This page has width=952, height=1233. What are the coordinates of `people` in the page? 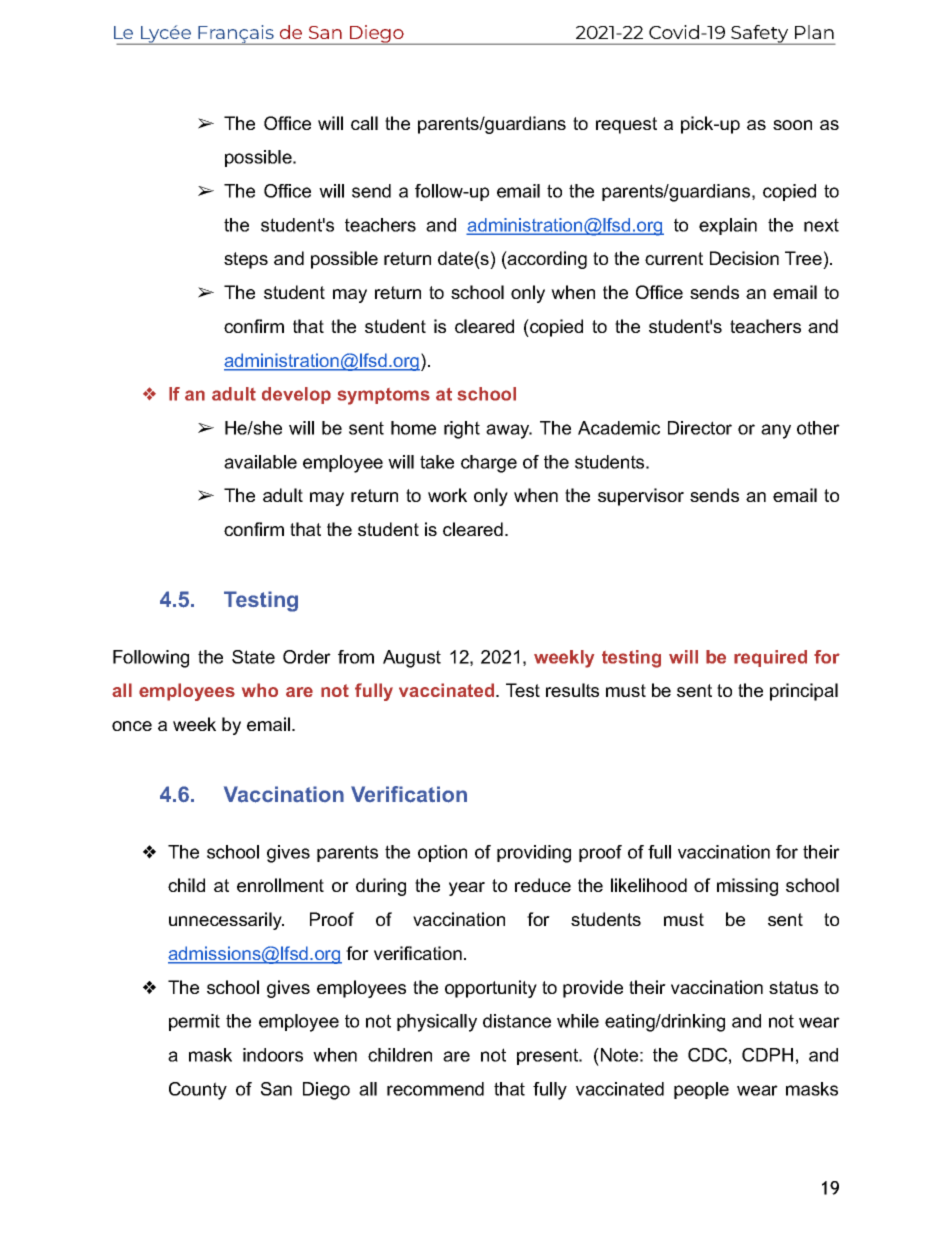 It's located at (701, 1090).
